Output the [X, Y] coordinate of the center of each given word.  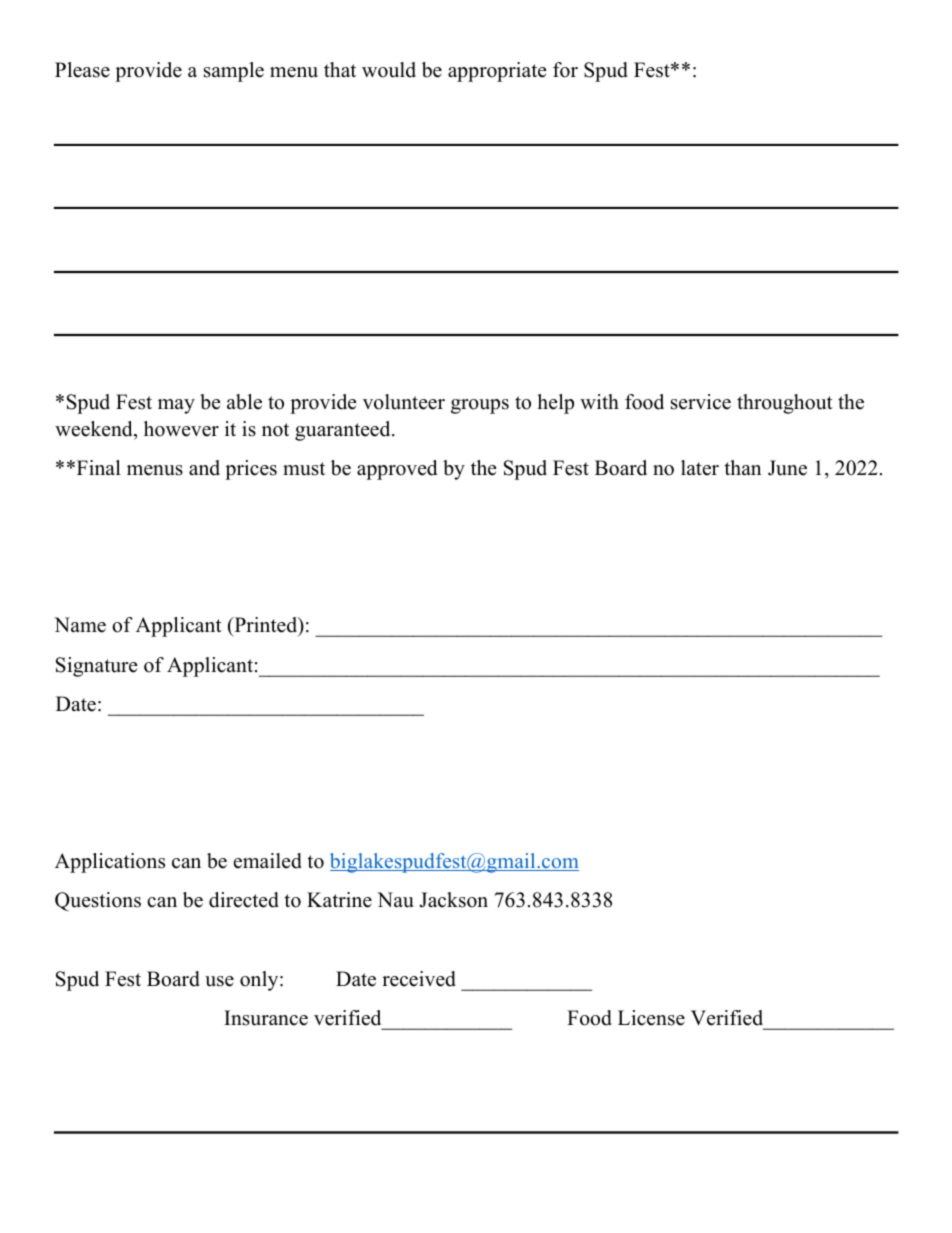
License [651, 1018]
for [565, 70]
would [389, 70]
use [219, 981]
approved [397, 470]
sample [234, 72]
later [700, 468]
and [204, 468]
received [419, 979]
